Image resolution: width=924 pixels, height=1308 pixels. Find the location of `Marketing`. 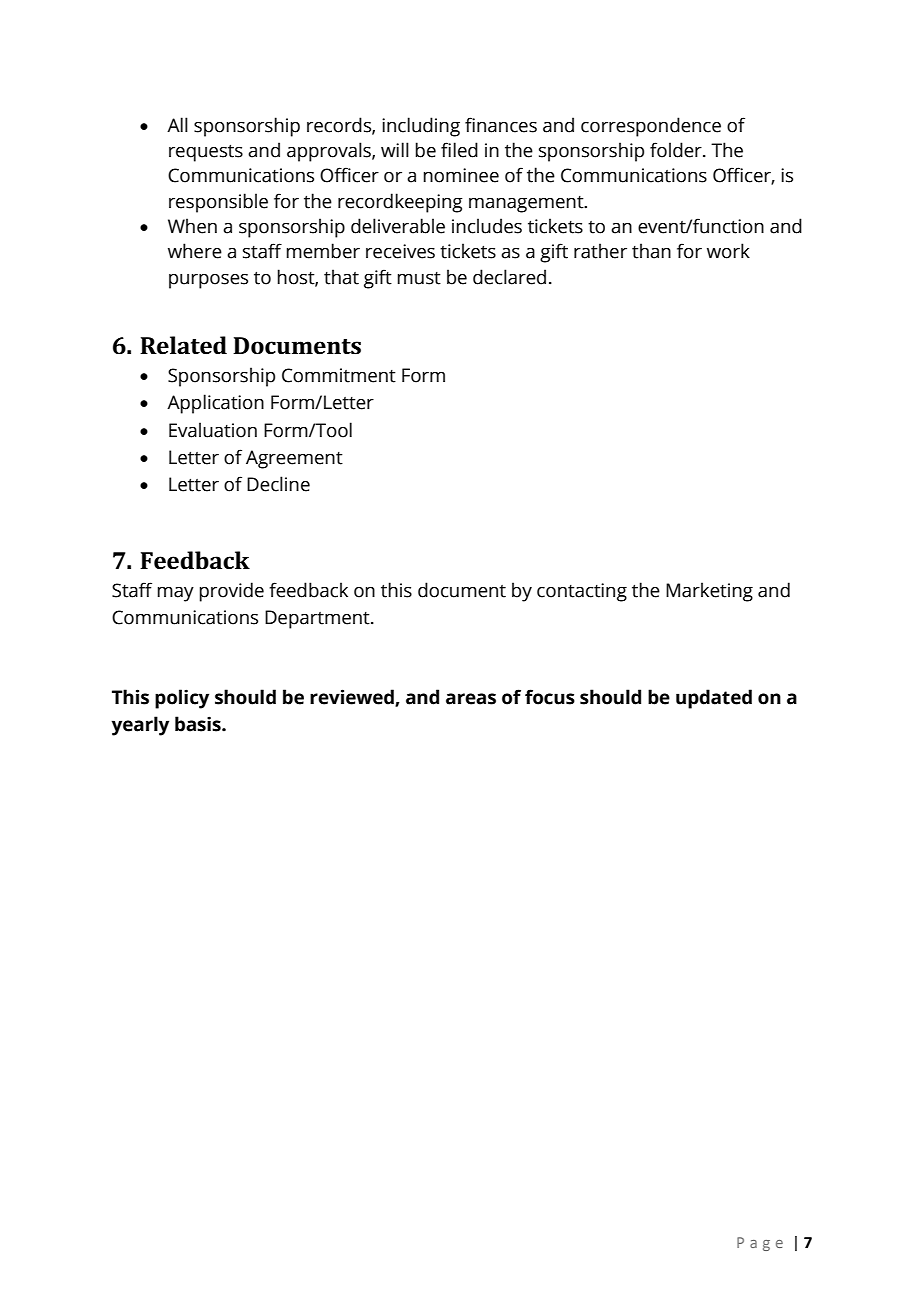

Marketing is located at coordinates (709, 592).
